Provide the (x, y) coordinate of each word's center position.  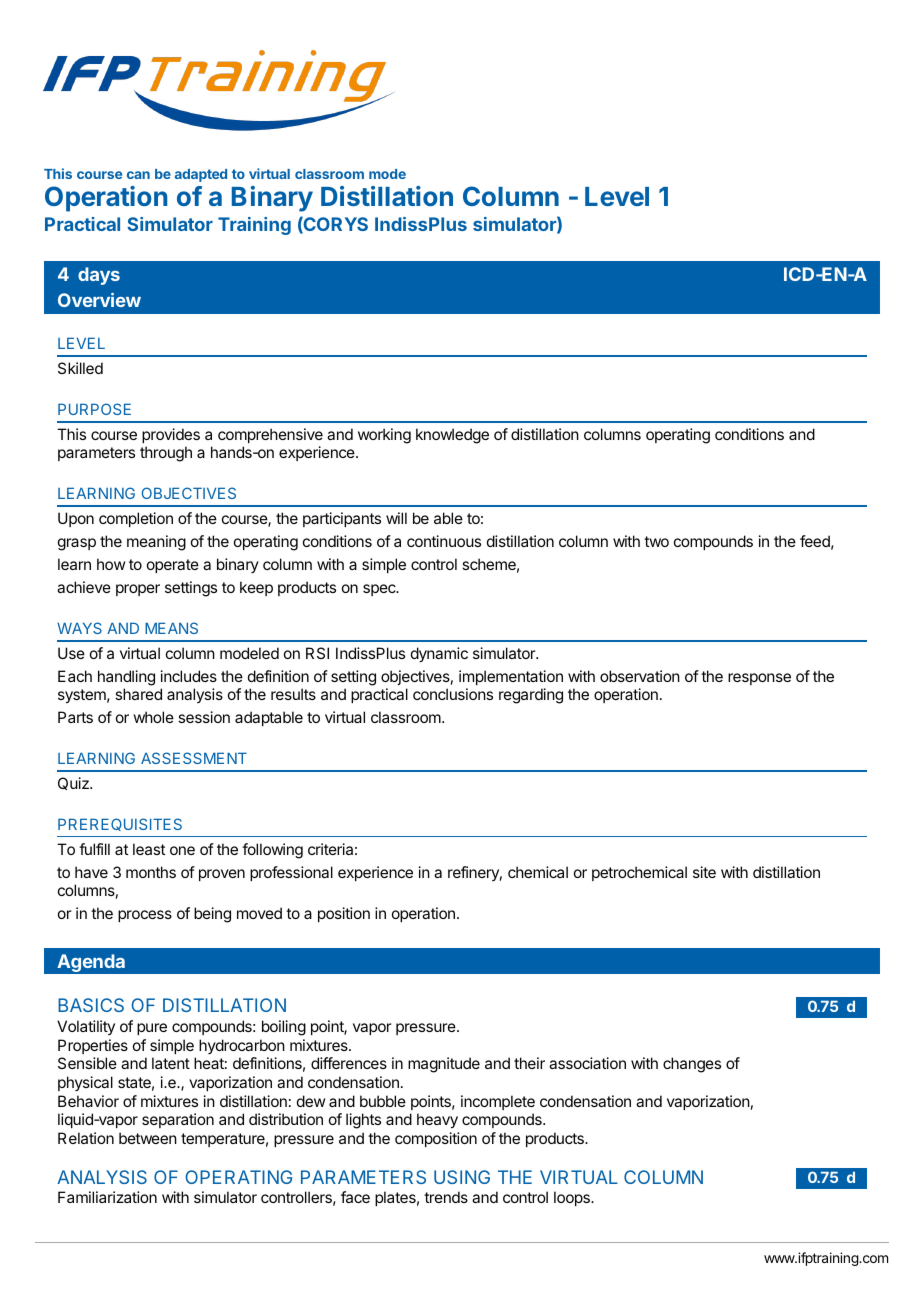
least (149, 849)
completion (136, 519)
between (148, 1138)
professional (291, 873)
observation (640, 676)
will (396, 518)
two (656, 541)
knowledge (452, 436)
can (138, 175)
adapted (201, 175)
